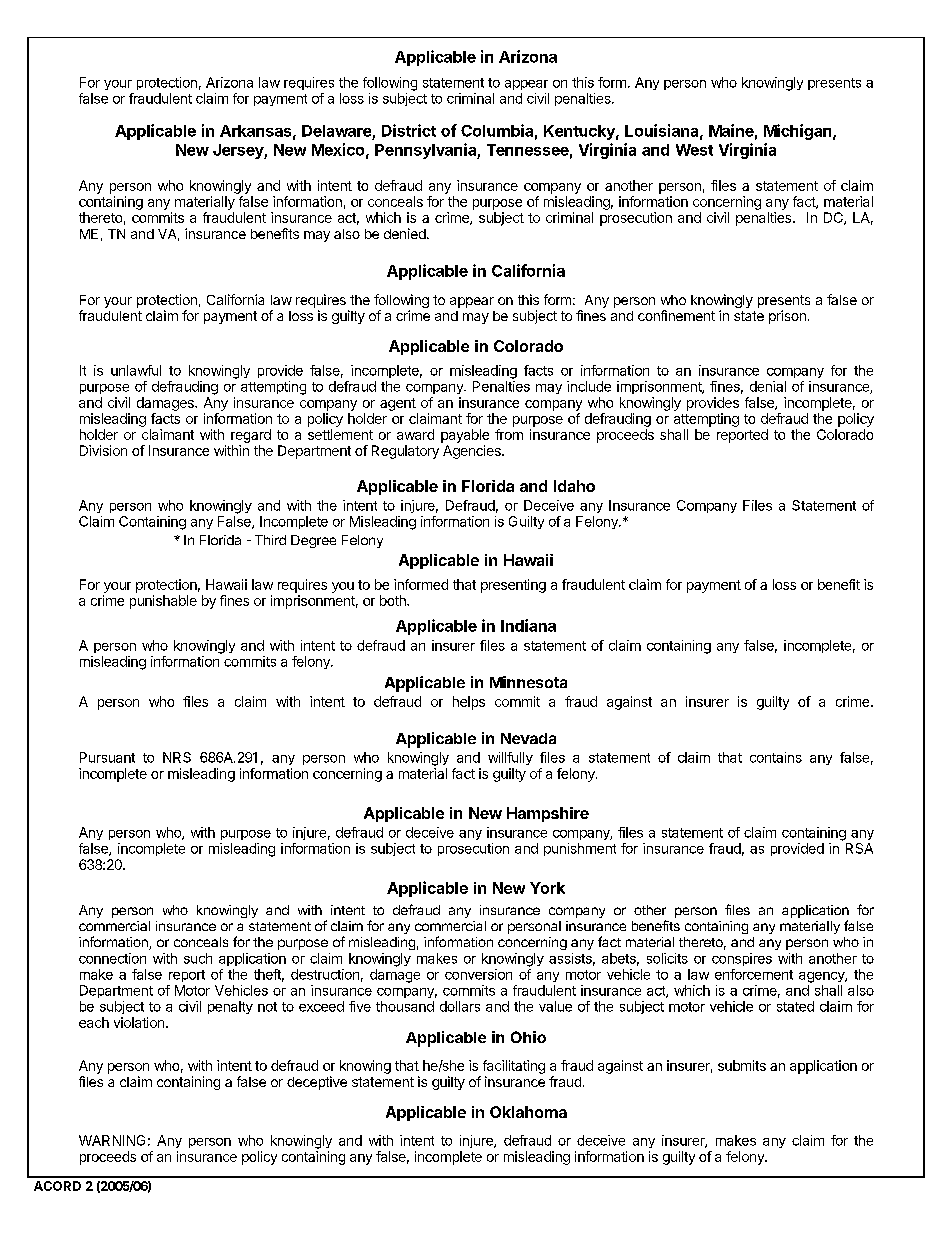  Describe the element at coordinates (859, 848) in the page. I see `RSA` at that location.
